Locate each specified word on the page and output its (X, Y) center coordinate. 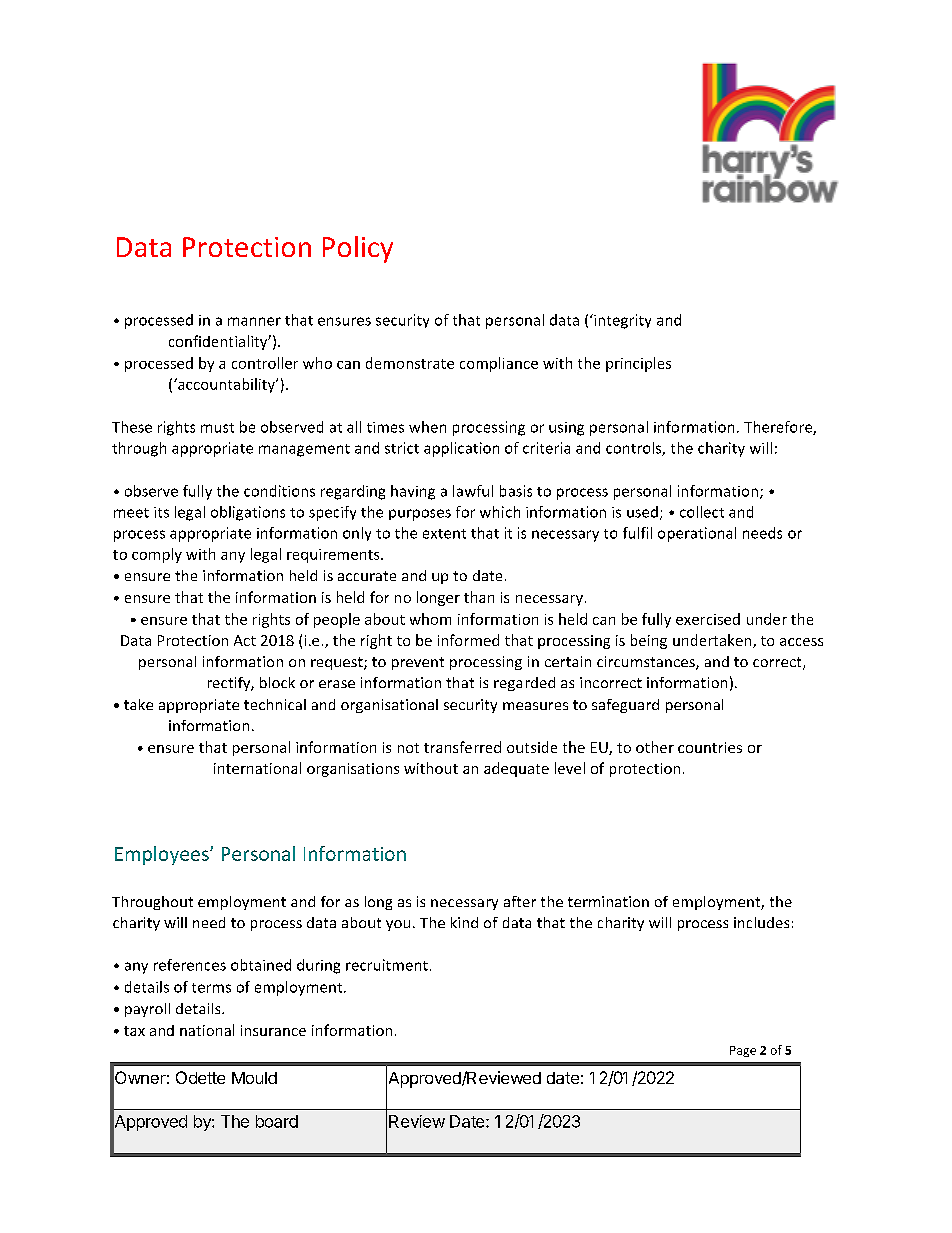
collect (702, 512)
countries (710, 747)
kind (464, 922)
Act (245, 640)
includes (761, 922)
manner (254, 321)
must (217, 428)
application (461, 449)
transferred (462, 747)
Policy (358, 249)
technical (275, 704)
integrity (621, 321)
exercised (708, 619)
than (479, 597)
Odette (200, 1077)
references (190, 965)
